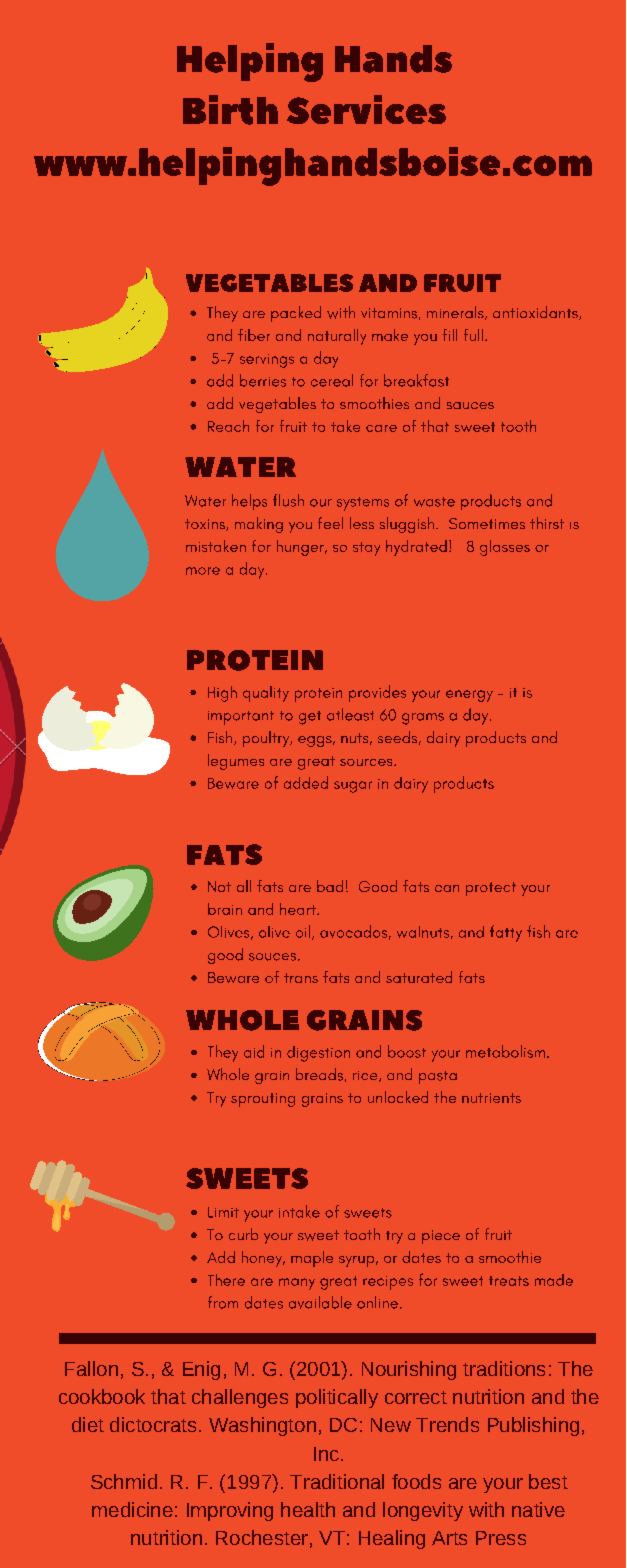 The image size is (627, 1568). I want to click on hunger, so click(301, 548).
